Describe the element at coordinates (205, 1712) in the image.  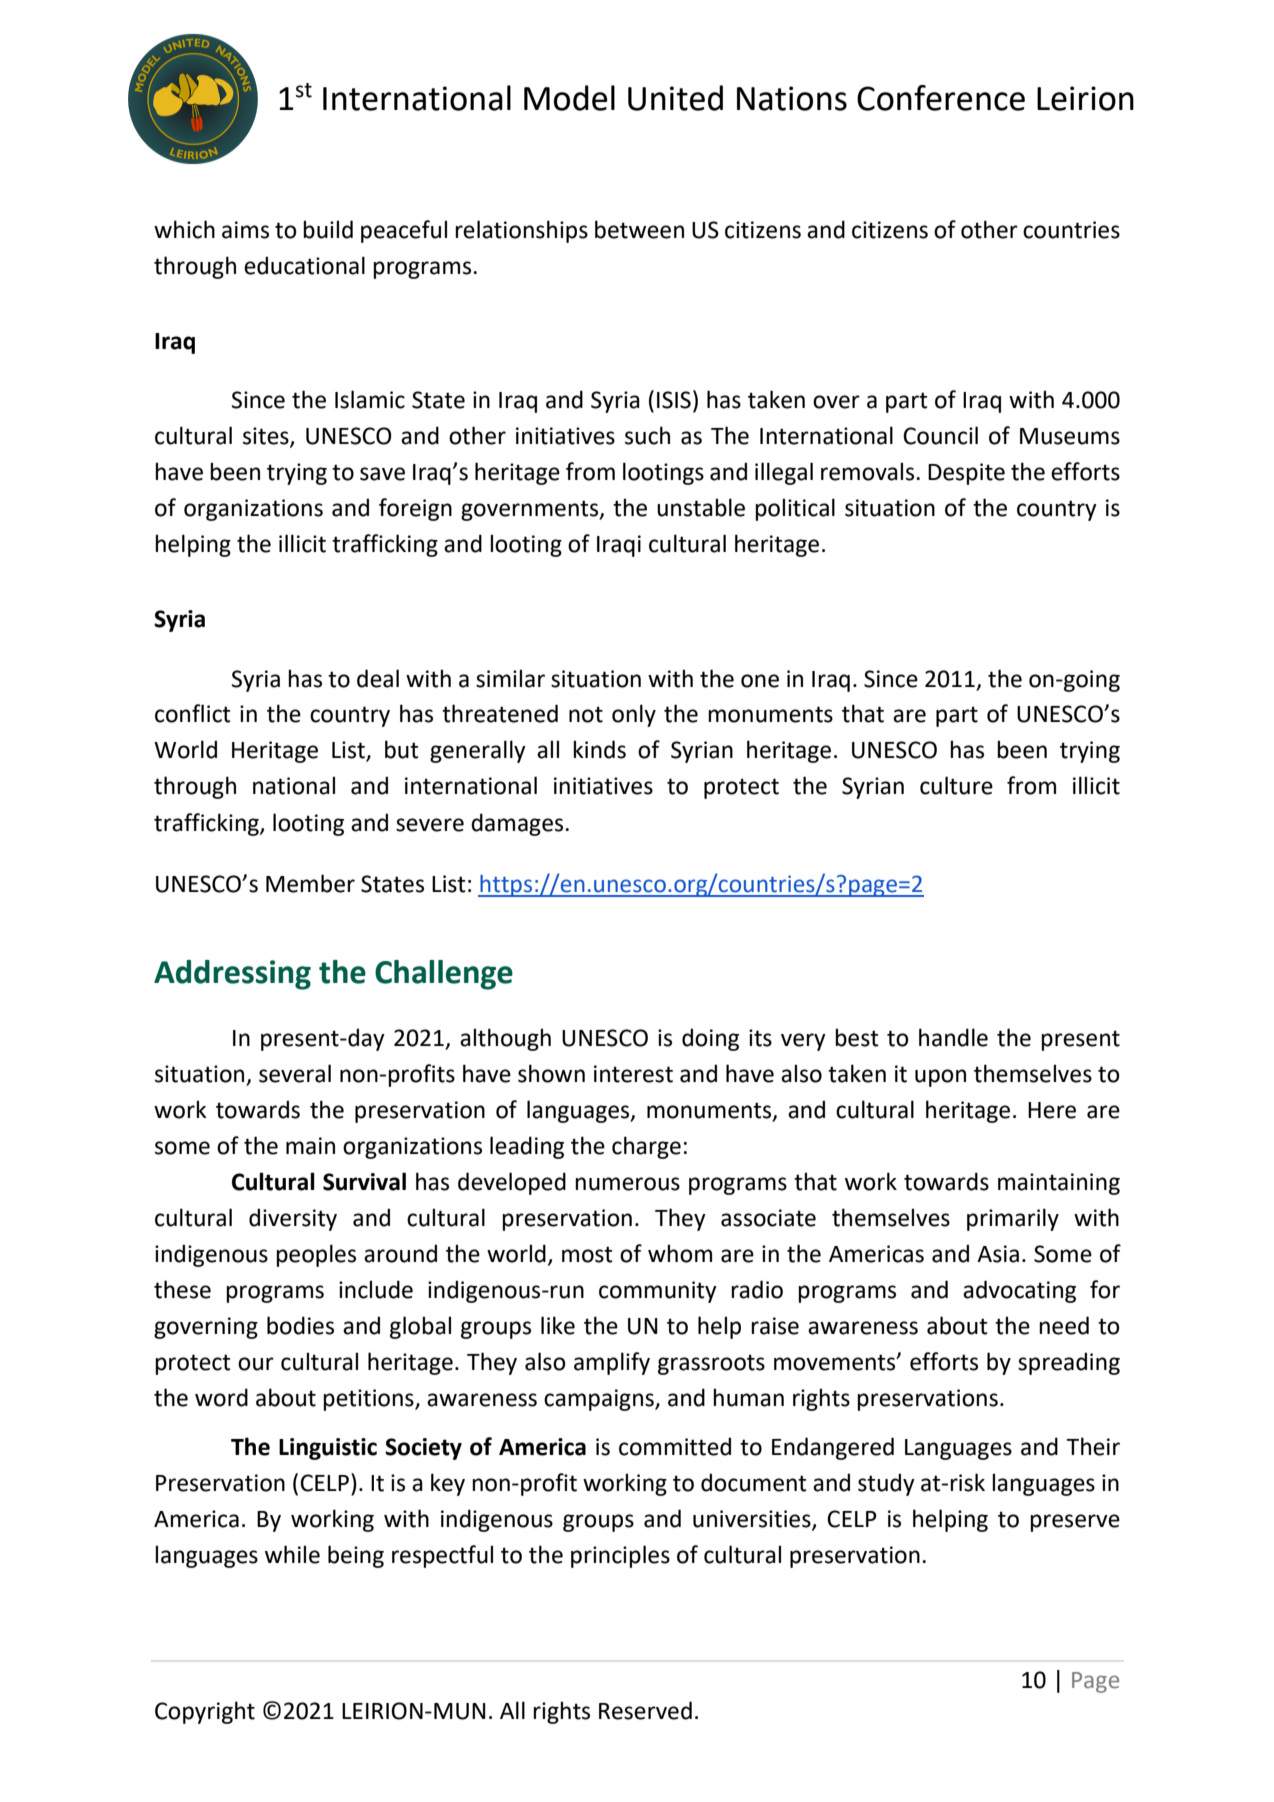
I see `Copyright` at that location.
